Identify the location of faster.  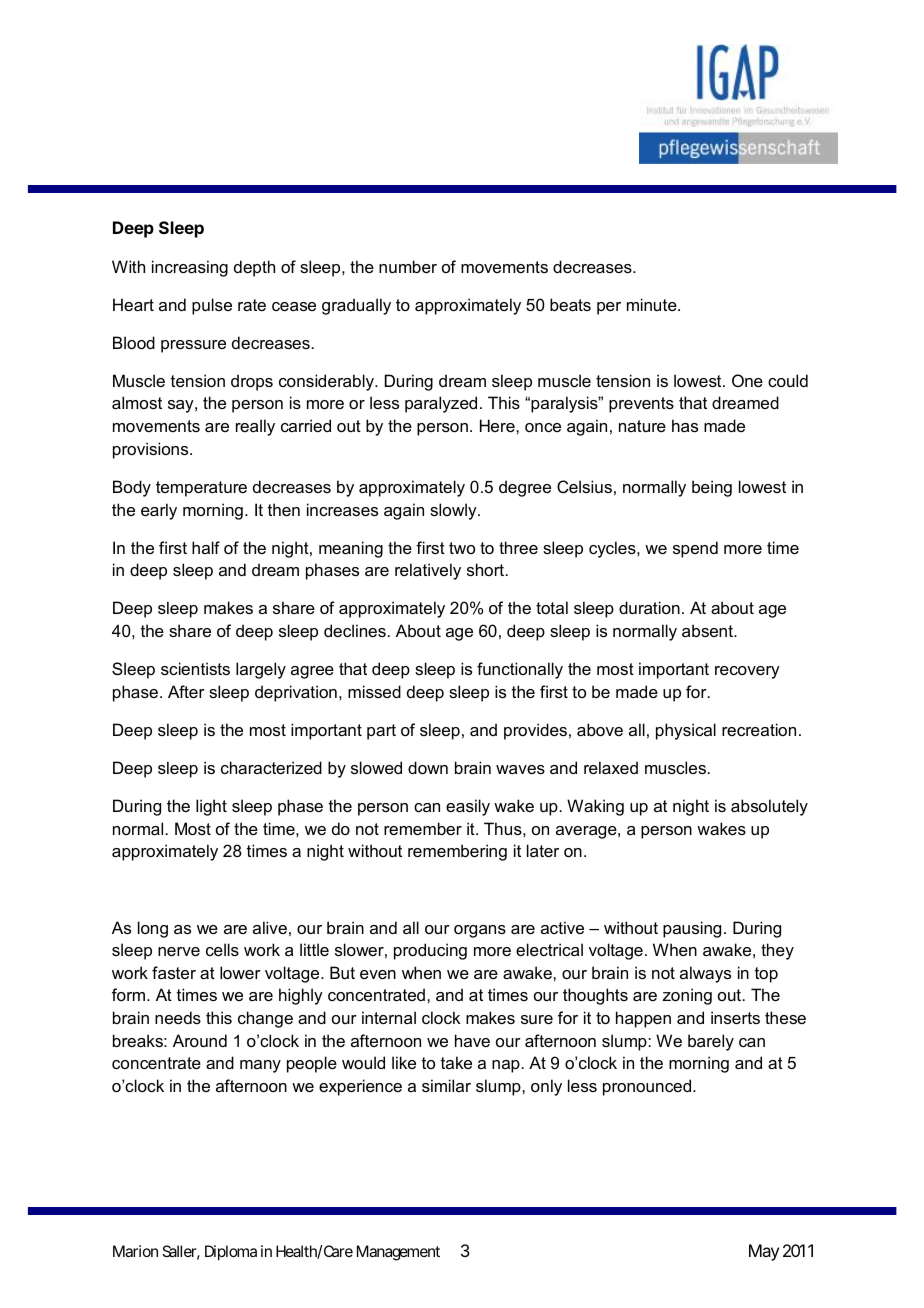
(174, 972).
